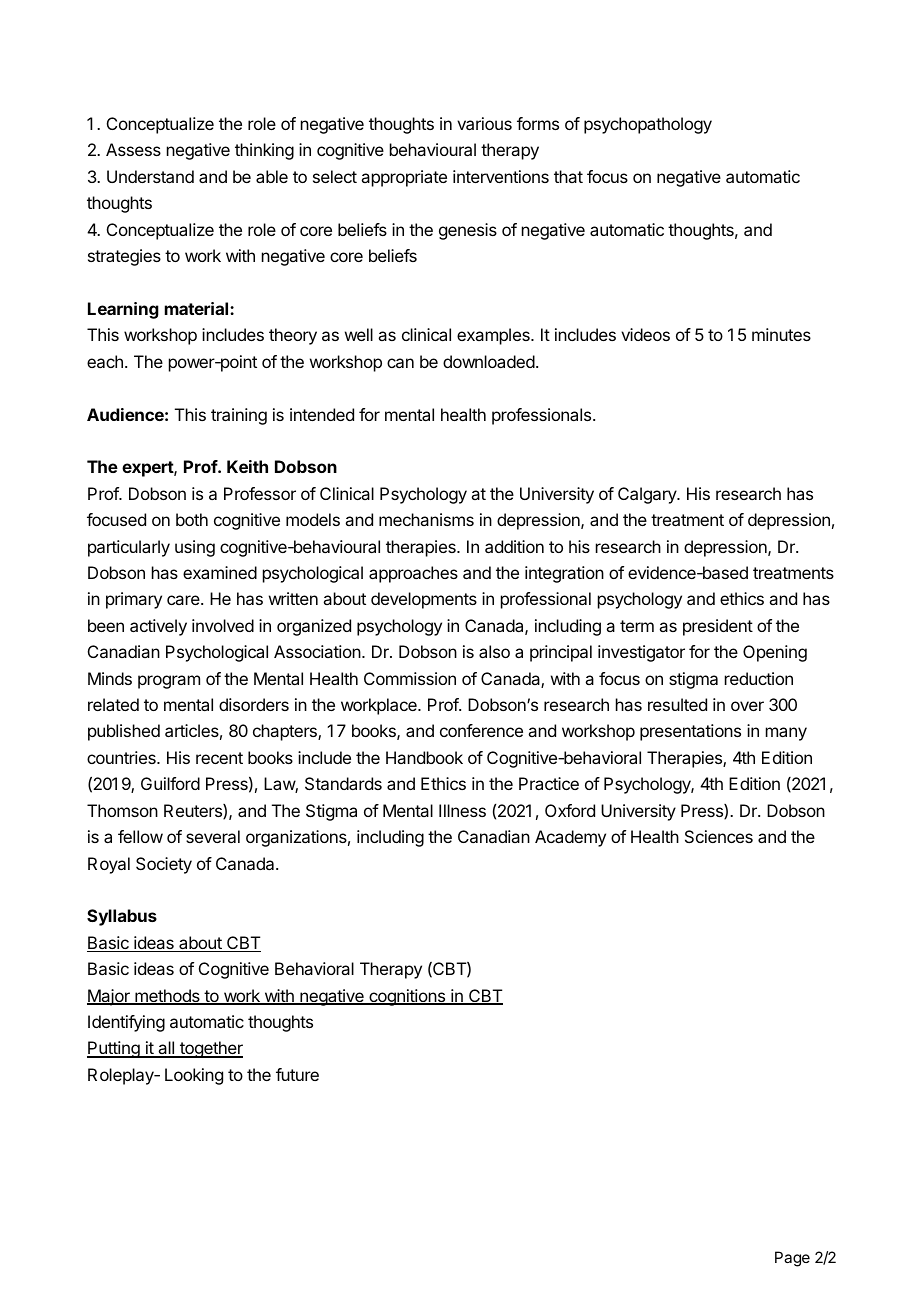  What do you see at coordinates (150, 176) in the screenshot?
I see `Understand` at bounding box center [150, 176].
